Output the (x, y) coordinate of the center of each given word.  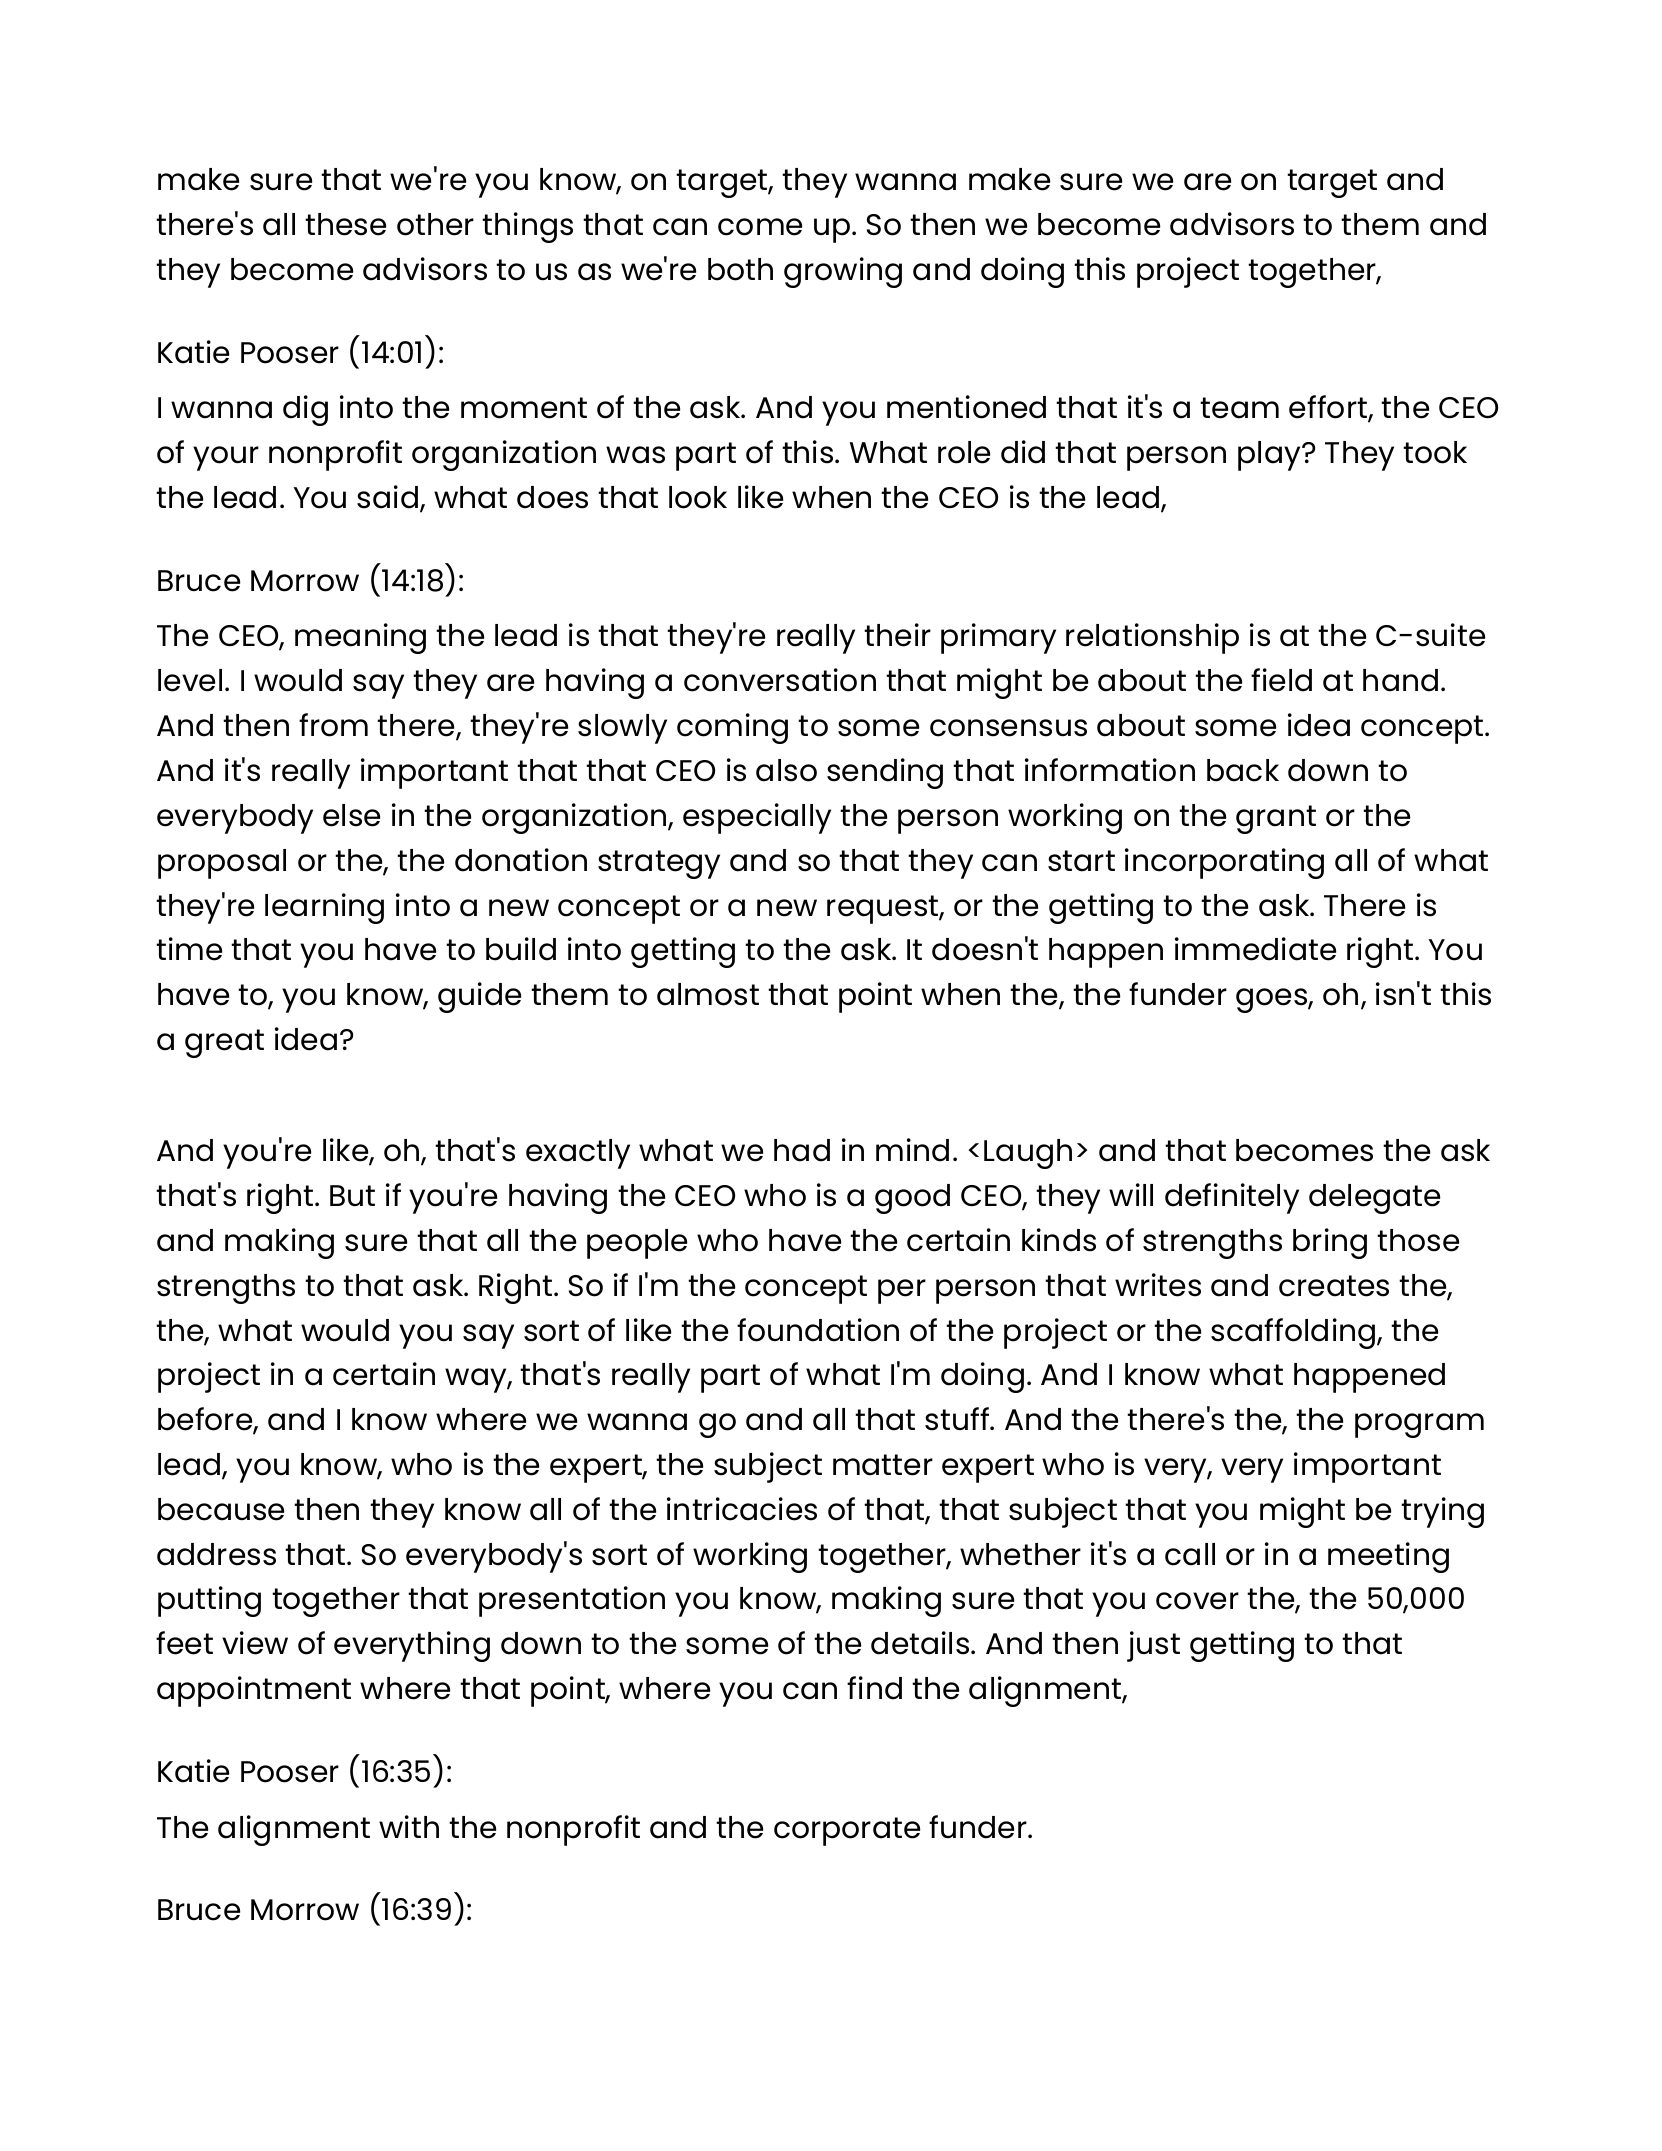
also (786, 770)
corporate (847, 1831)
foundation (818, 1330)
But (352, 1196)
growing (843, 272)
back (1243, 770)
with (409, 1826)
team (1239, 408)
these (345, 224)
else (351, 815)
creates (1334, 1286)
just (1153, 1646)
